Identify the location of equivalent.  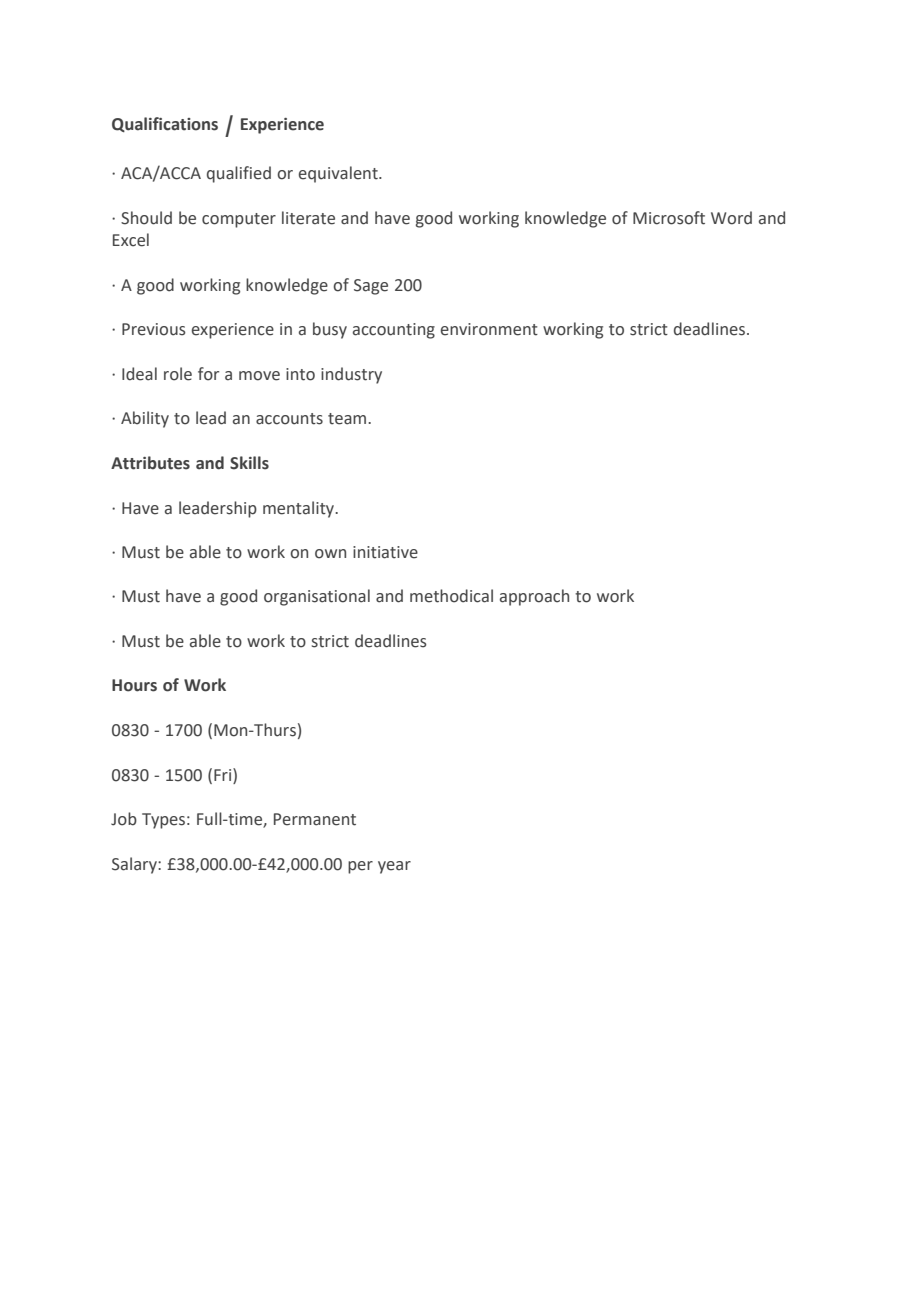
(339, 174).
